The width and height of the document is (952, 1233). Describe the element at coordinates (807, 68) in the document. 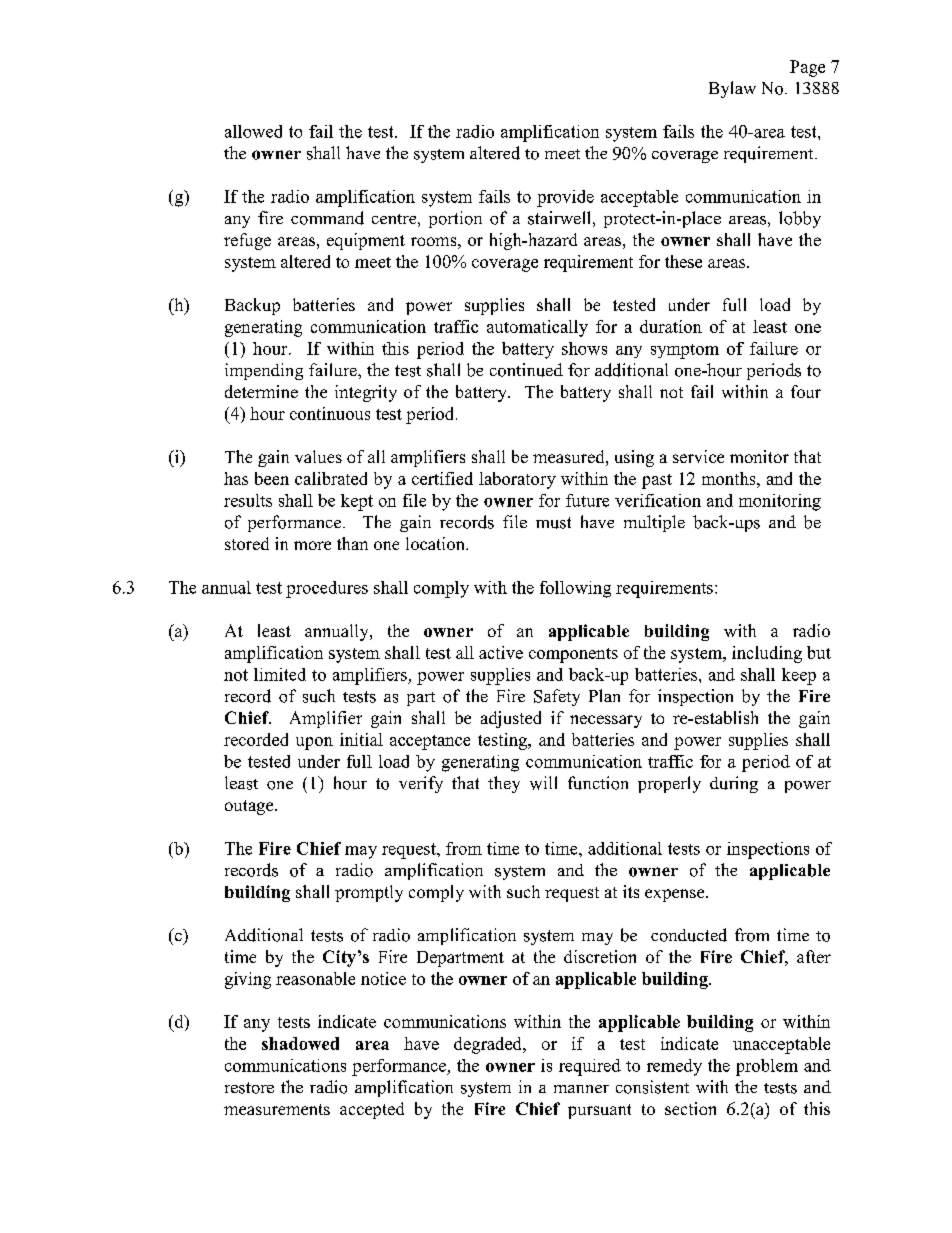

I see `Page` at that location.
